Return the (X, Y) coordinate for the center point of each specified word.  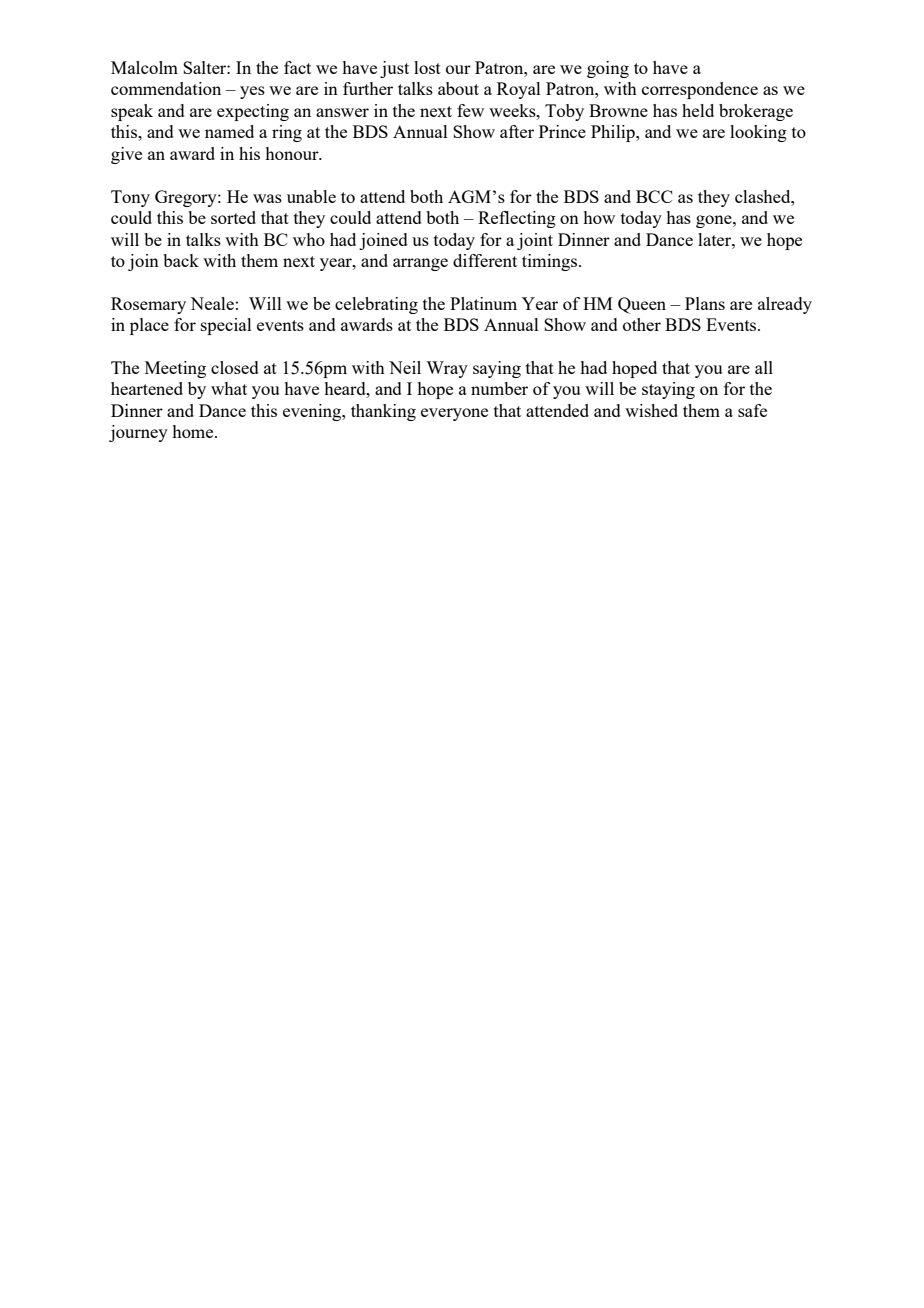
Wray (447, 369)
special (226, 326)
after (517, 131)
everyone (454, 414)
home (194, 431)
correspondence (700, 90)
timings (551, 262)
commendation (166, 88)
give (126, 155)
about (458, 88)
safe (752, 410)
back (181, 260)
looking (758, 133)
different (485, 260)
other (642, 324)
